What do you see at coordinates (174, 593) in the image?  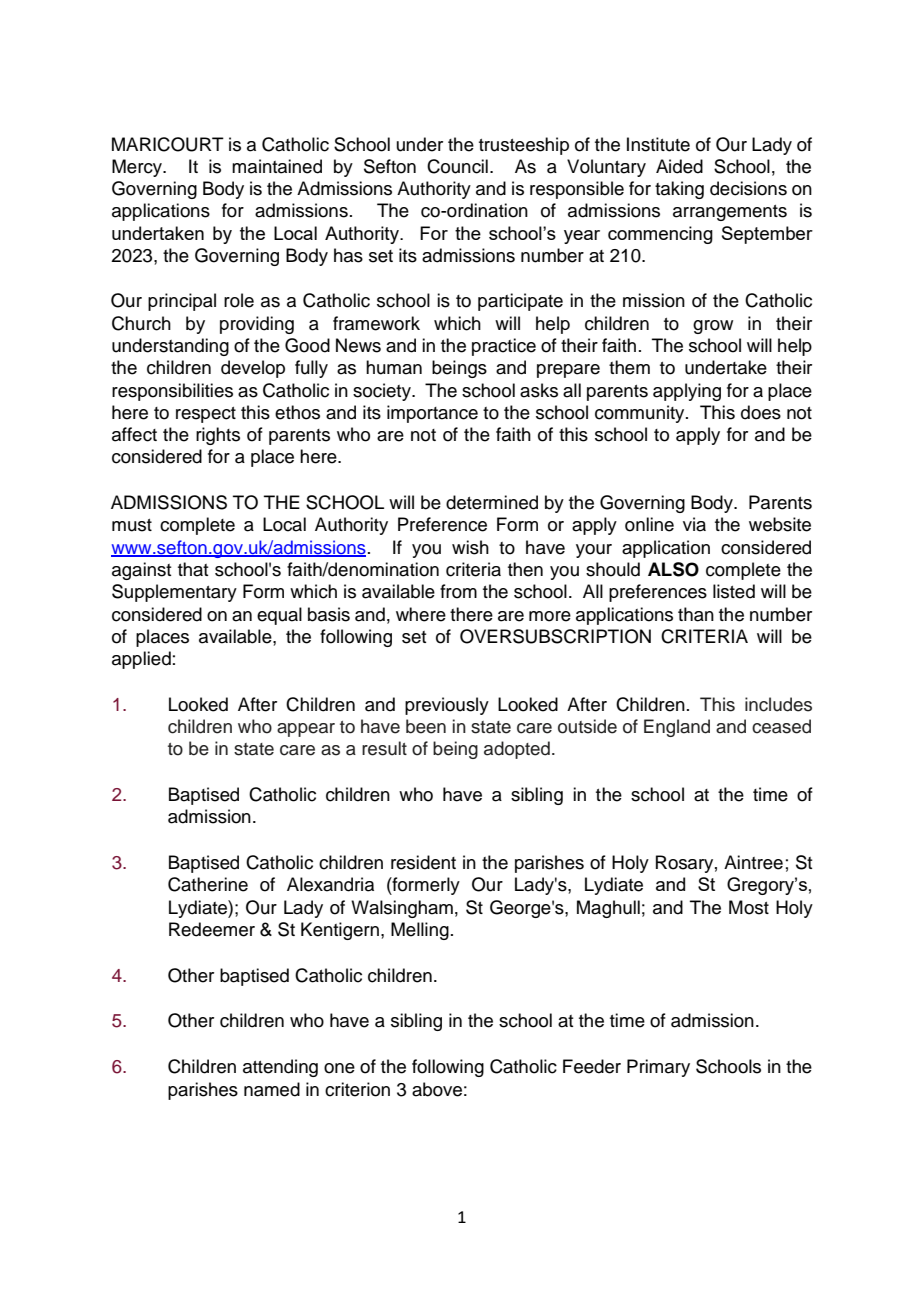 I see `Supplementary` at bounding box center [174, 593].
